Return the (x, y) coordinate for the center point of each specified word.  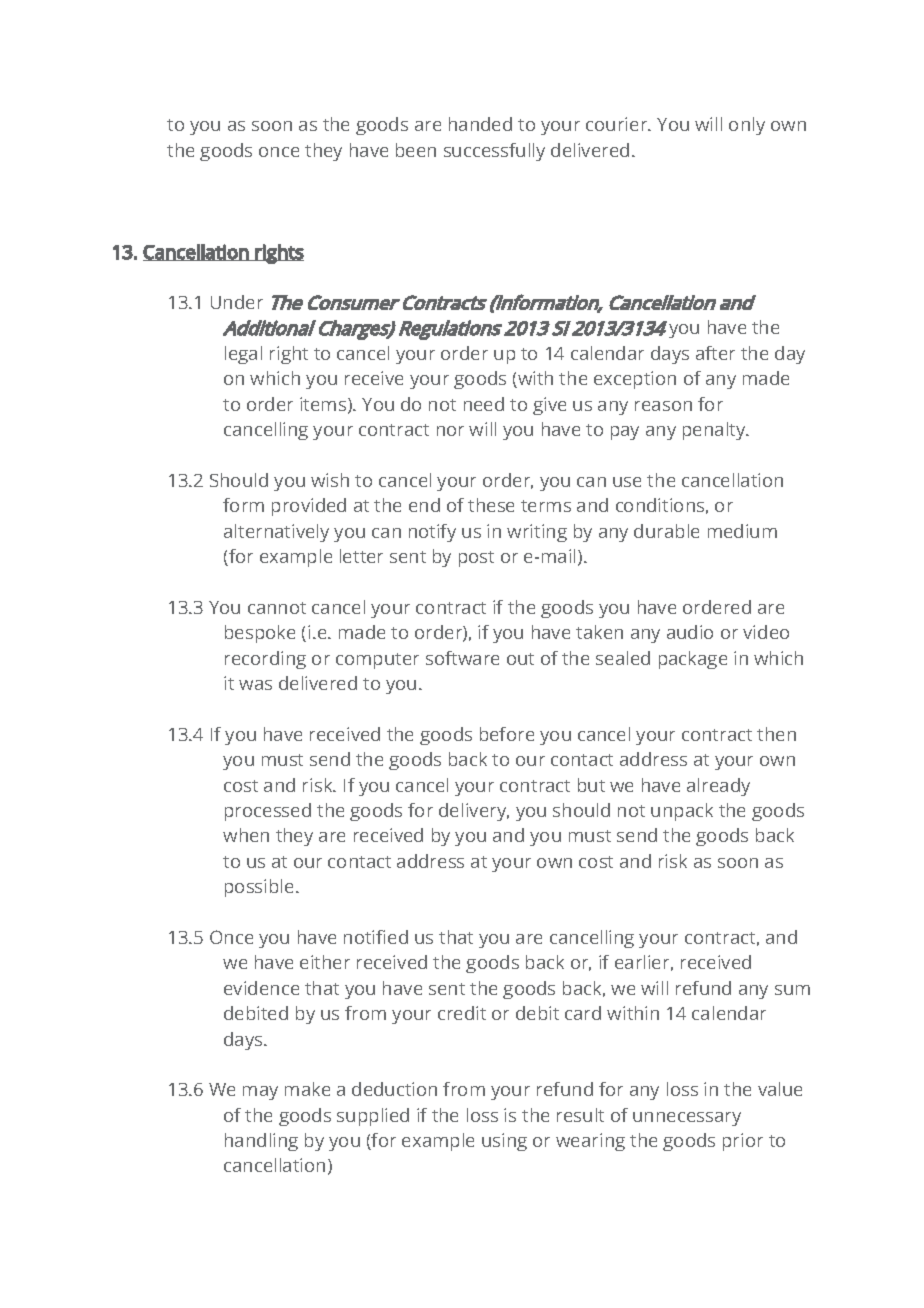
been (416, 150)
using (504, 1142)
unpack (682, 812)
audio (690, 632)
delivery (474, 812)
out (520, 659)
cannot (277, 608)
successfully (494, 152)
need (484, 404)
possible (261, 888)
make (307, 1089)
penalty (715, 431)
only (747, 126)
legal (243, 355)
